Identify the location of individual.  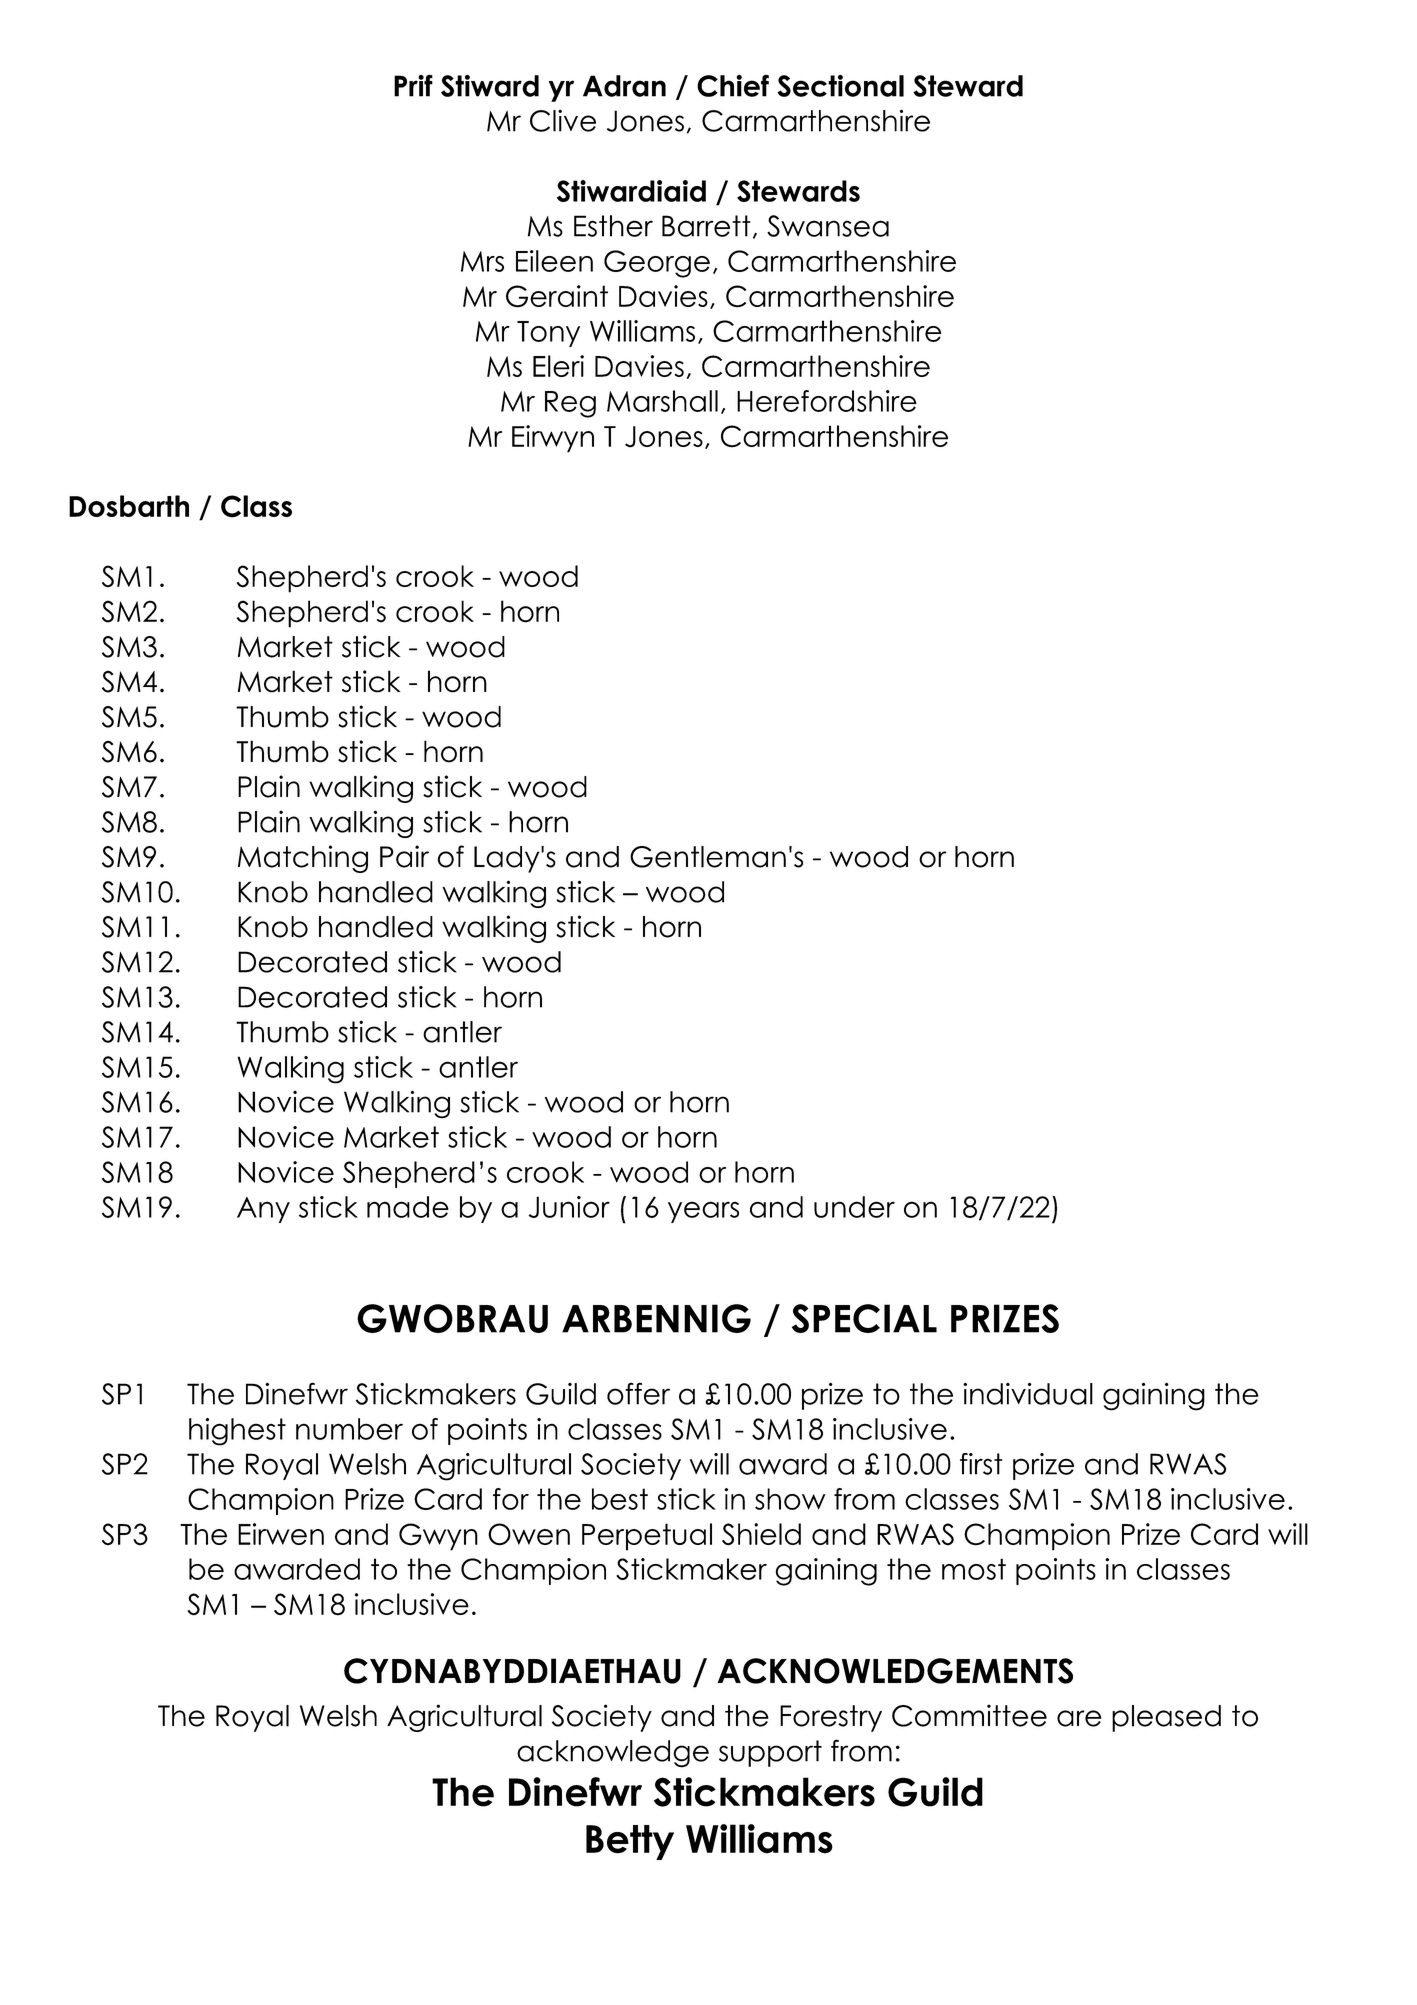
(1028, 1393).
